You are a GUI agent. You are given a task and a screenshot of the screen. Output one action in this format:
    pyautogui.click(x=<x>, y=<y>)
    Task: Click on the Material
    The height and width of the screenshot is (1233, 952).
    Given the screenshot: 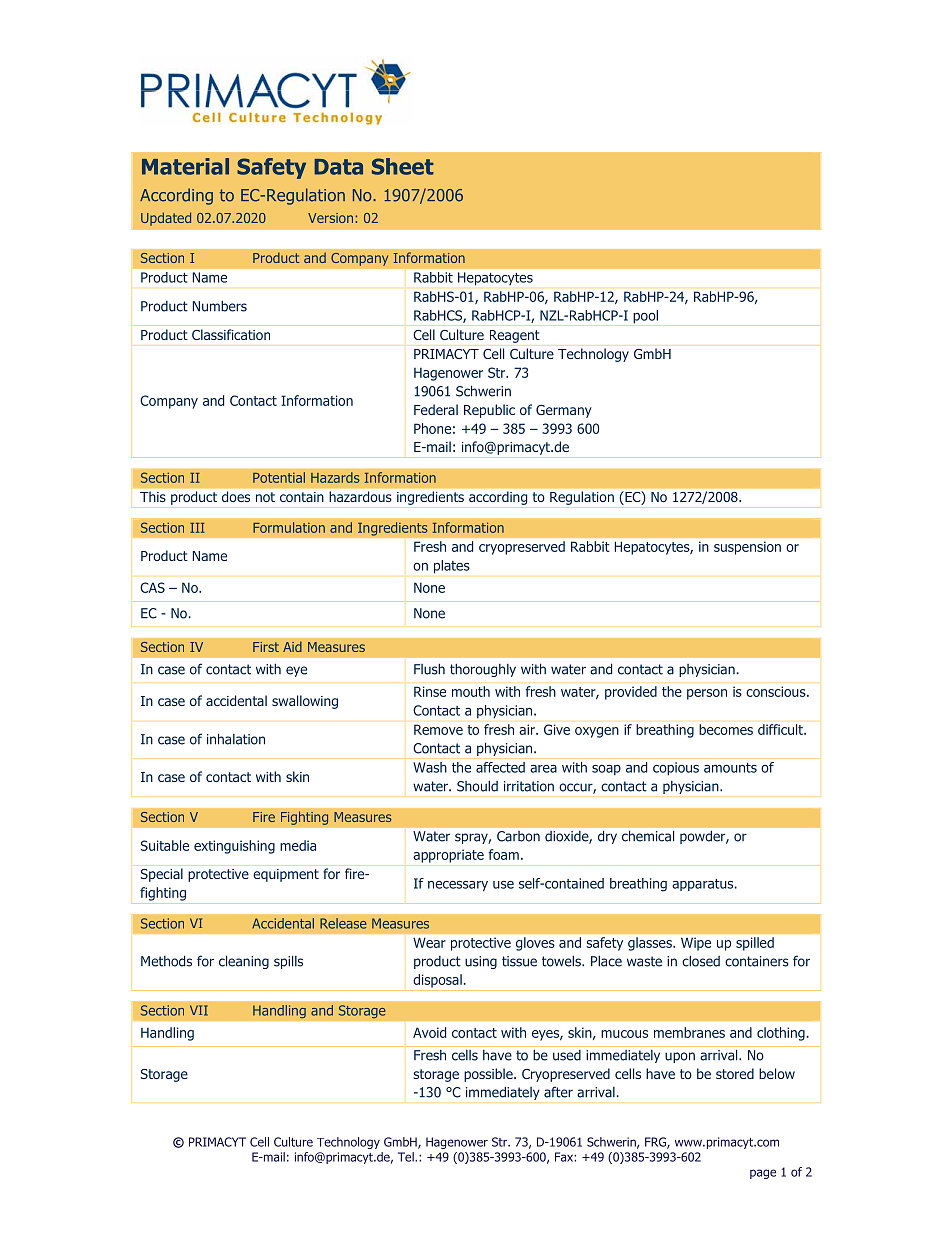 What is the action you would take?
    pyautogui.click(x=185, y=166)
